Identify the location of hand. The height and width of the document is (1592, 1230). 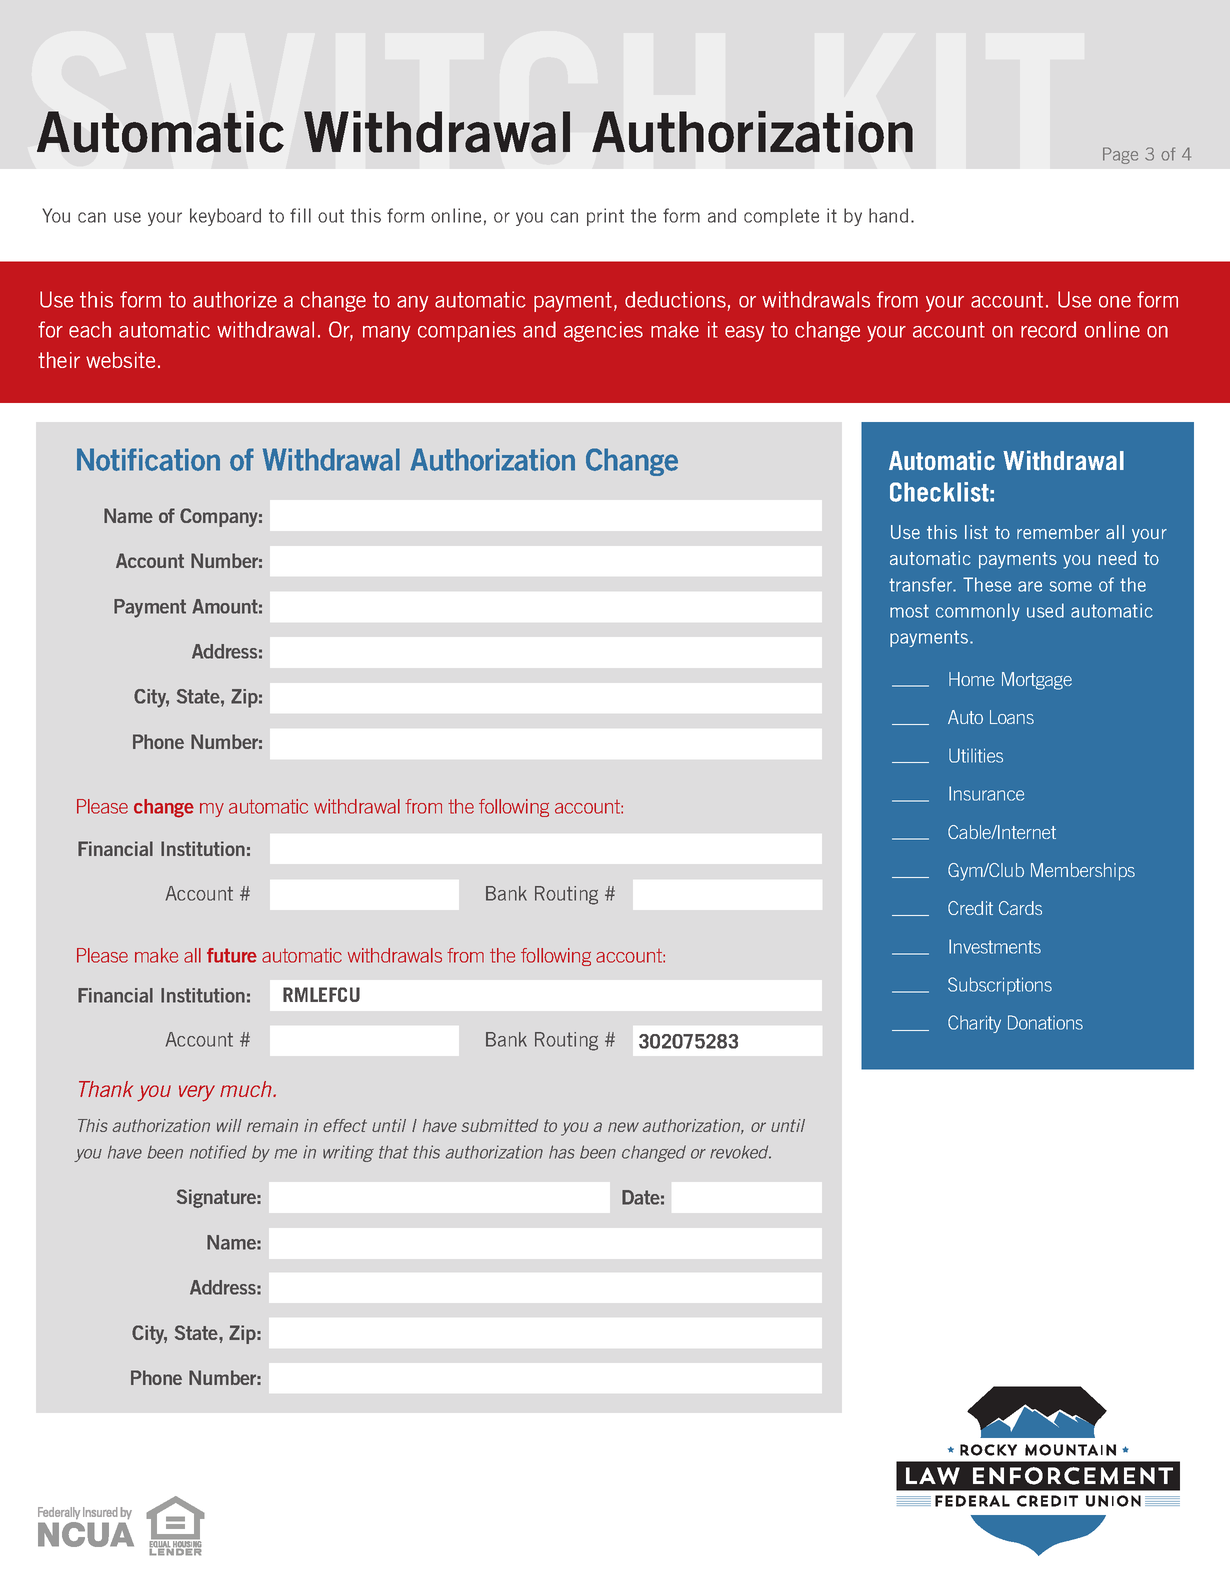
(888, 215).
